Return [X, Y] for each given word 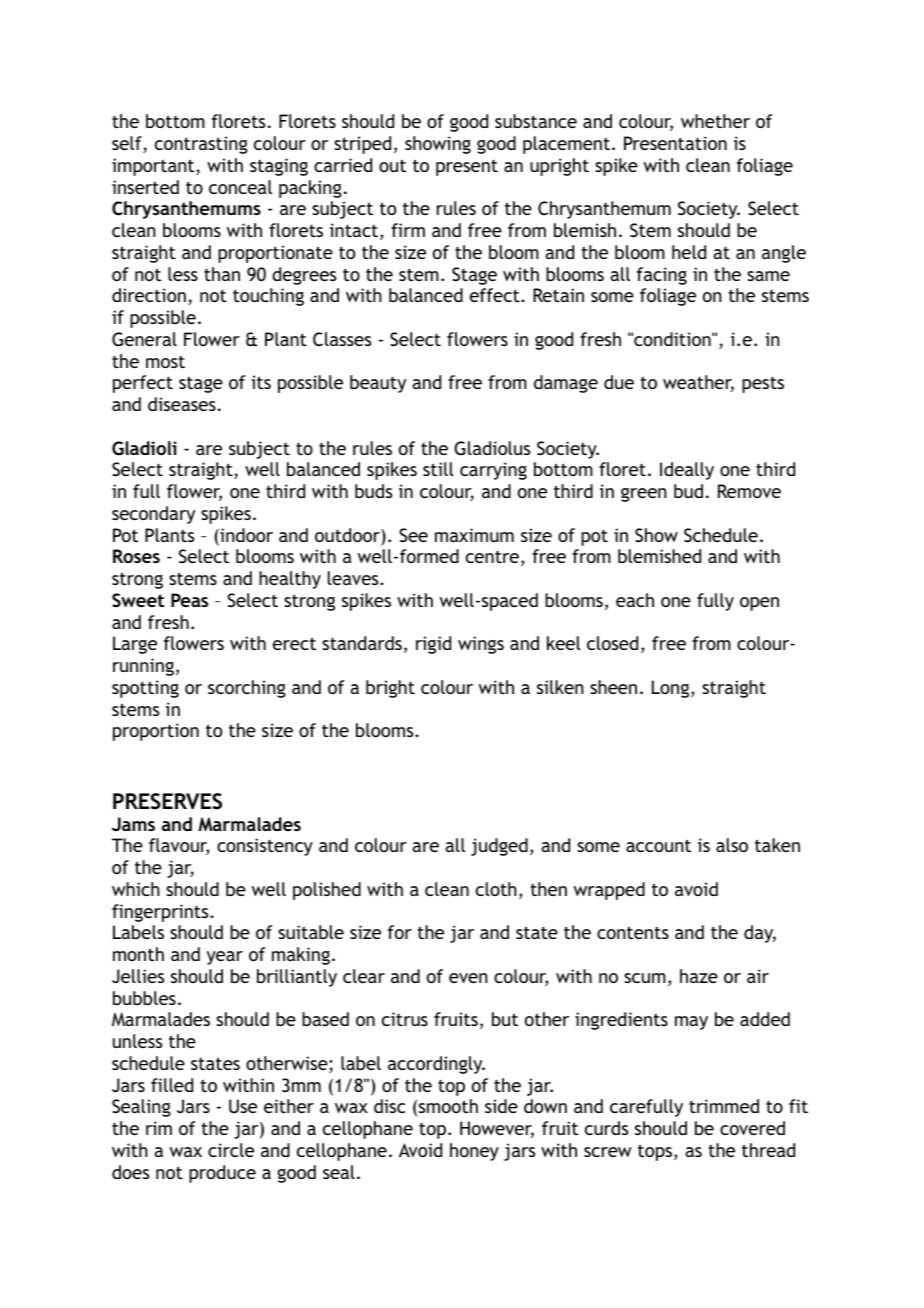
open [759, 604]
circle [231, 1150]
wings [481, 645]
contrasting [201, 145]
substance [536, 121]
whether [715, 121]
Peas [189, 600]
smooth [448, 1106]
